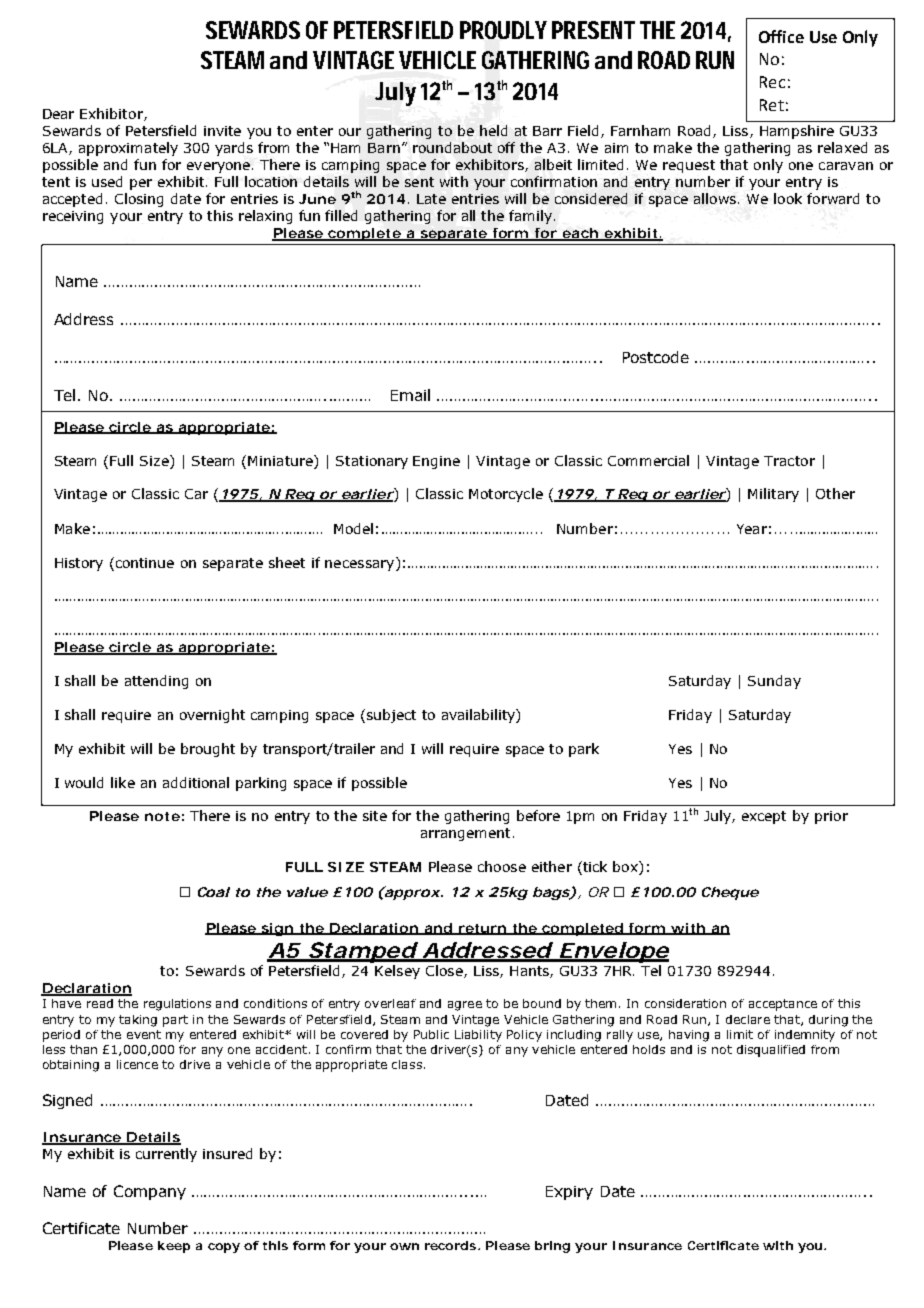 The height and width of the document is (1308, 924). What do you see at coordinates (390, 716) in the document?
I see `subject` at bounding box center [390, 716].
